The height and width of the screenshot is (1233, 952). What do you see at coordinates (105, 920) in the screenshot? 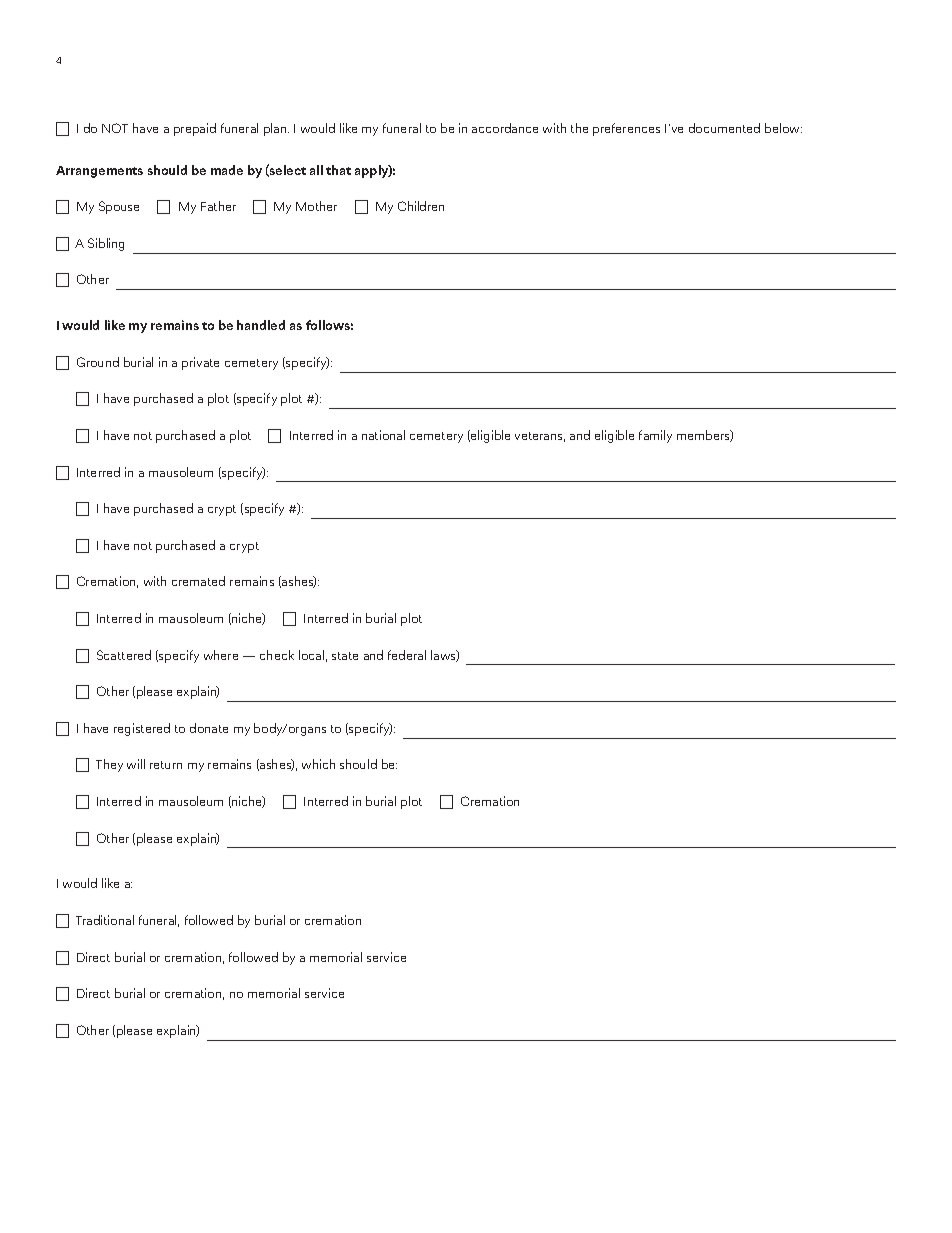
I see `Traditional` at bounding box center [105, 920].
